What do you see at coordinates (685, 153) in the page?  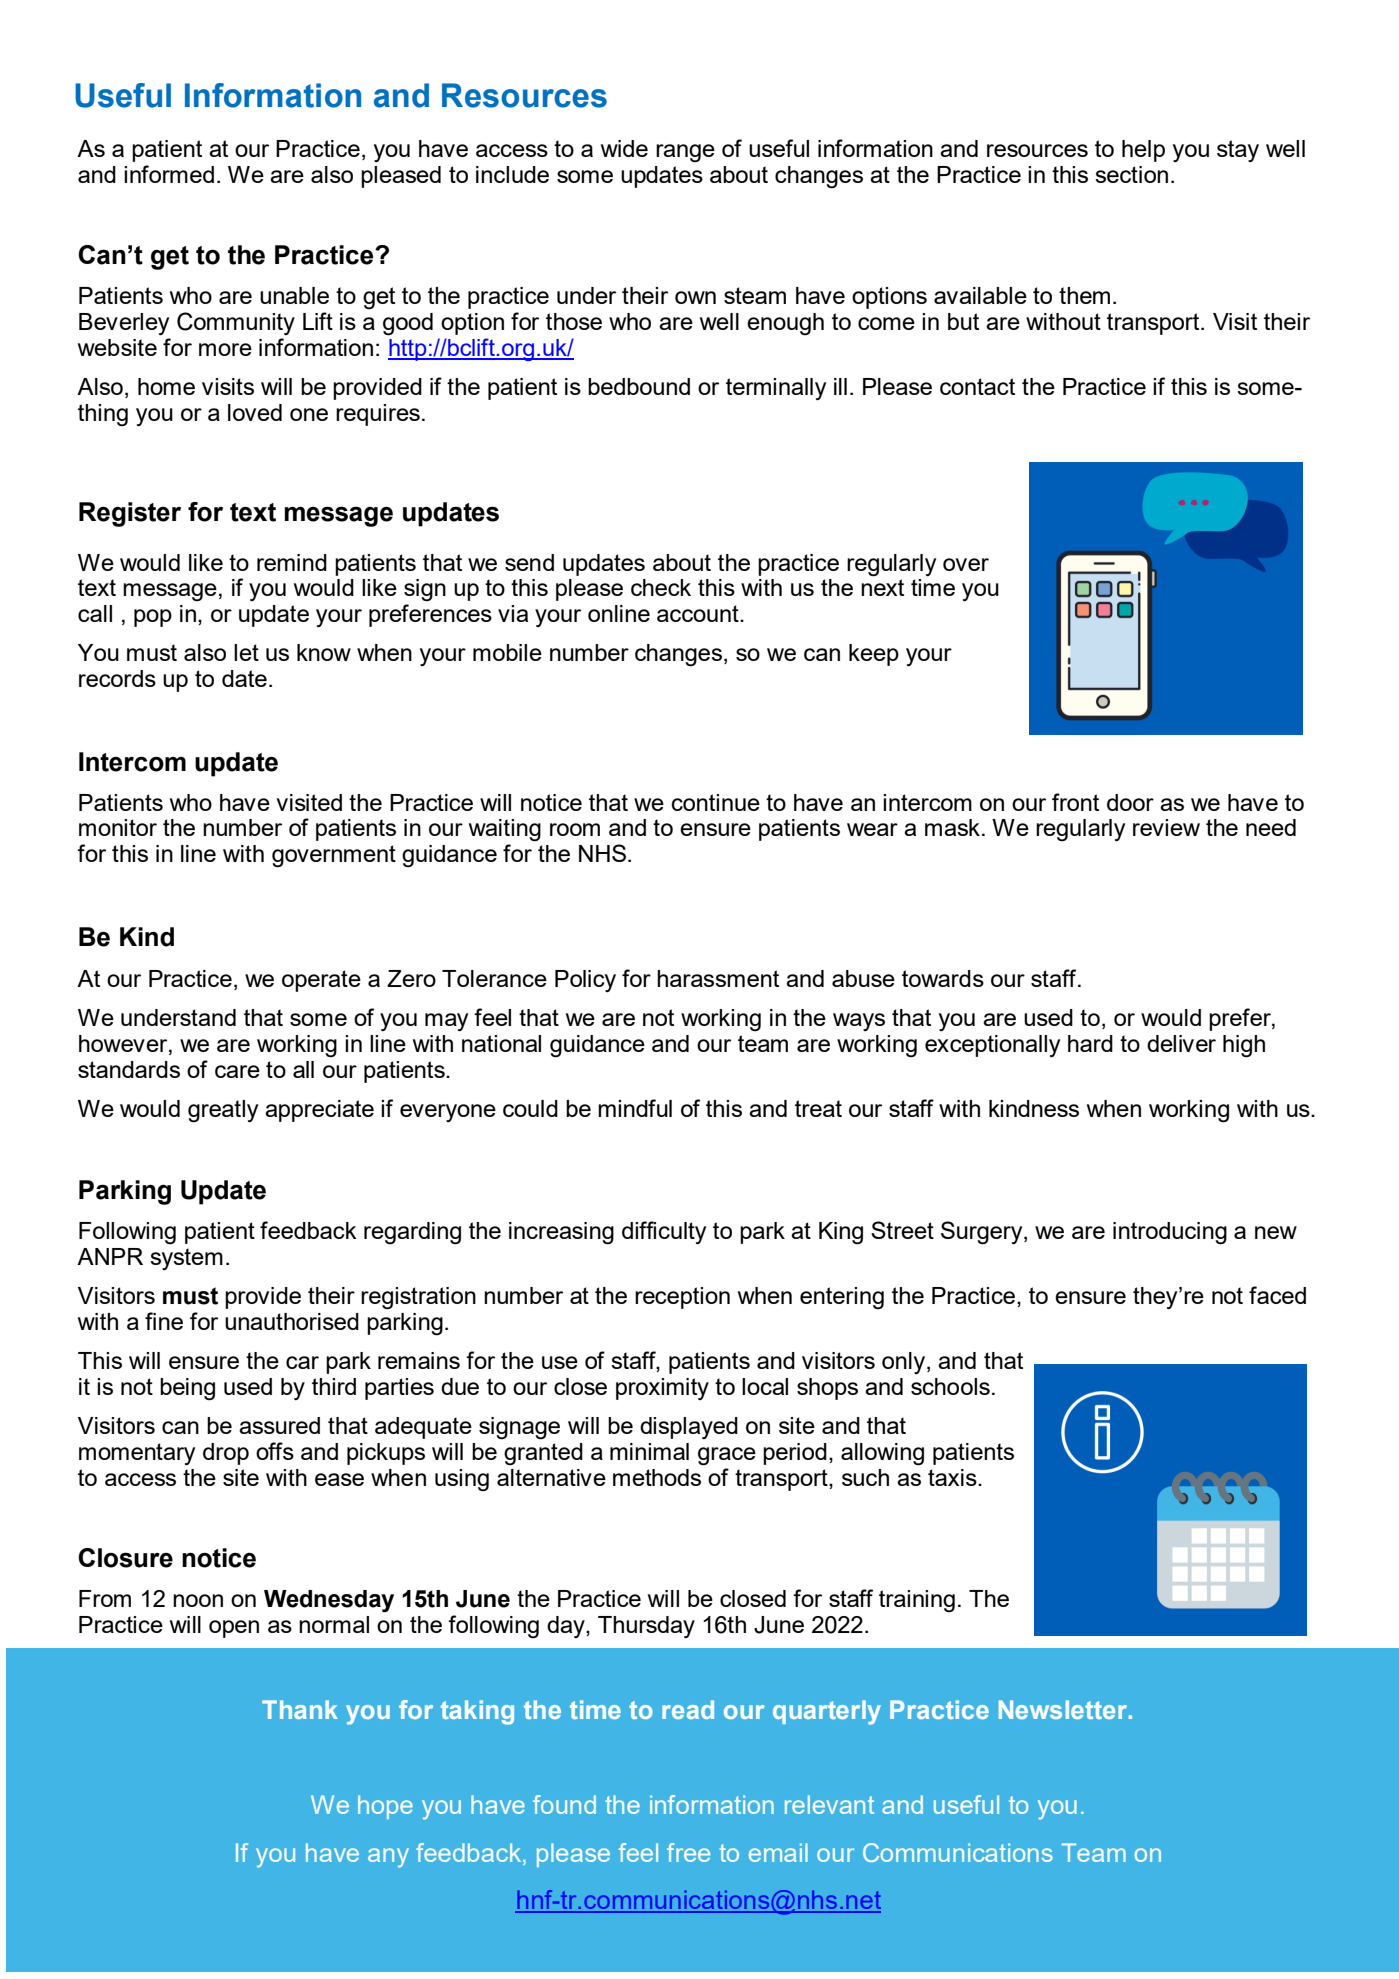 I see `range` at bounding box center [685, 153].
